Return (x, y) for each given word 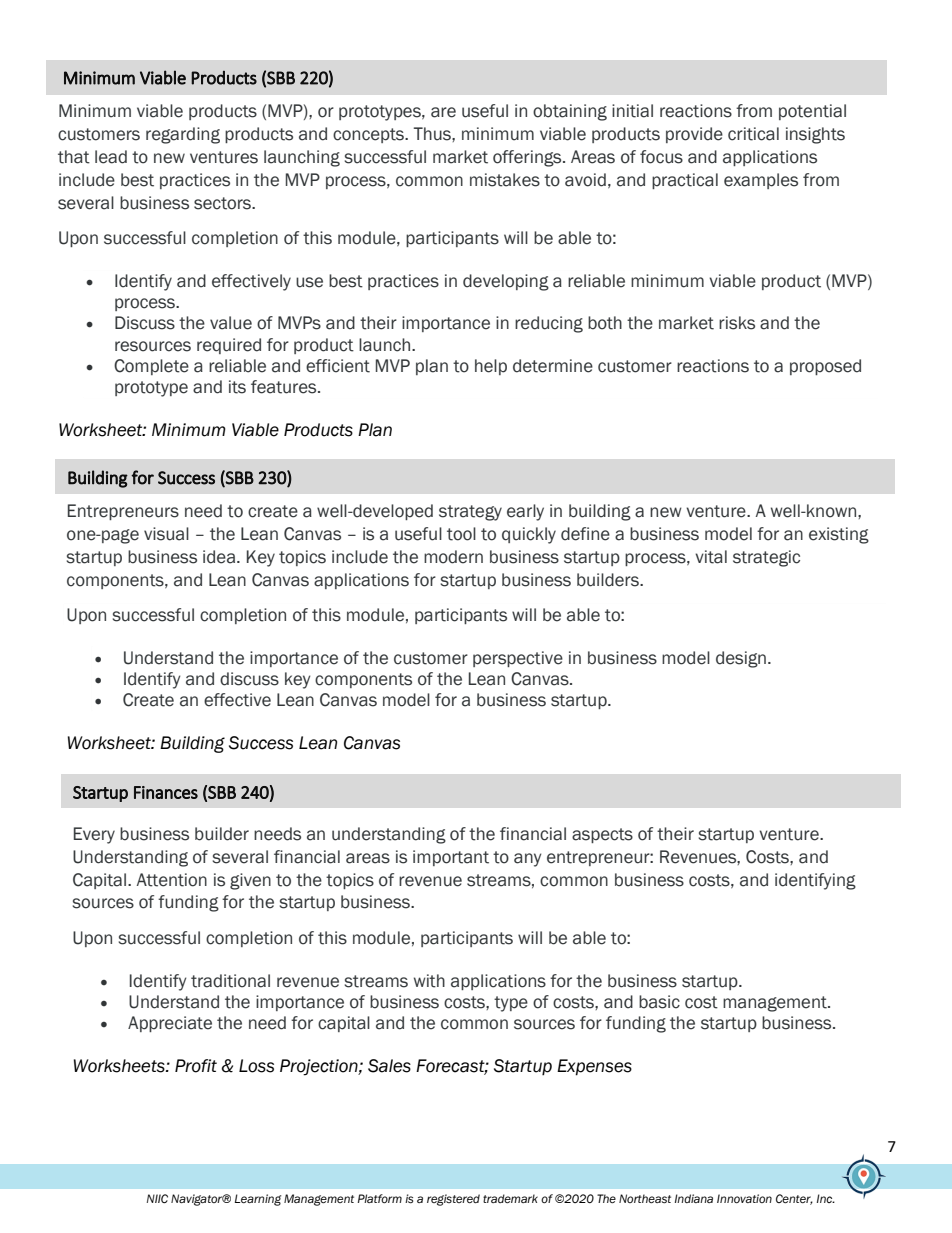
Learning (258, 1200)
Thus (433, 134)
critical (753, 134)
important (451, 858)
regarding (183, 135)
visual (166, 534)
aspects (602, 835)
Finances (166, 792)
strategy (470, 513)
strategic (766, 558)
